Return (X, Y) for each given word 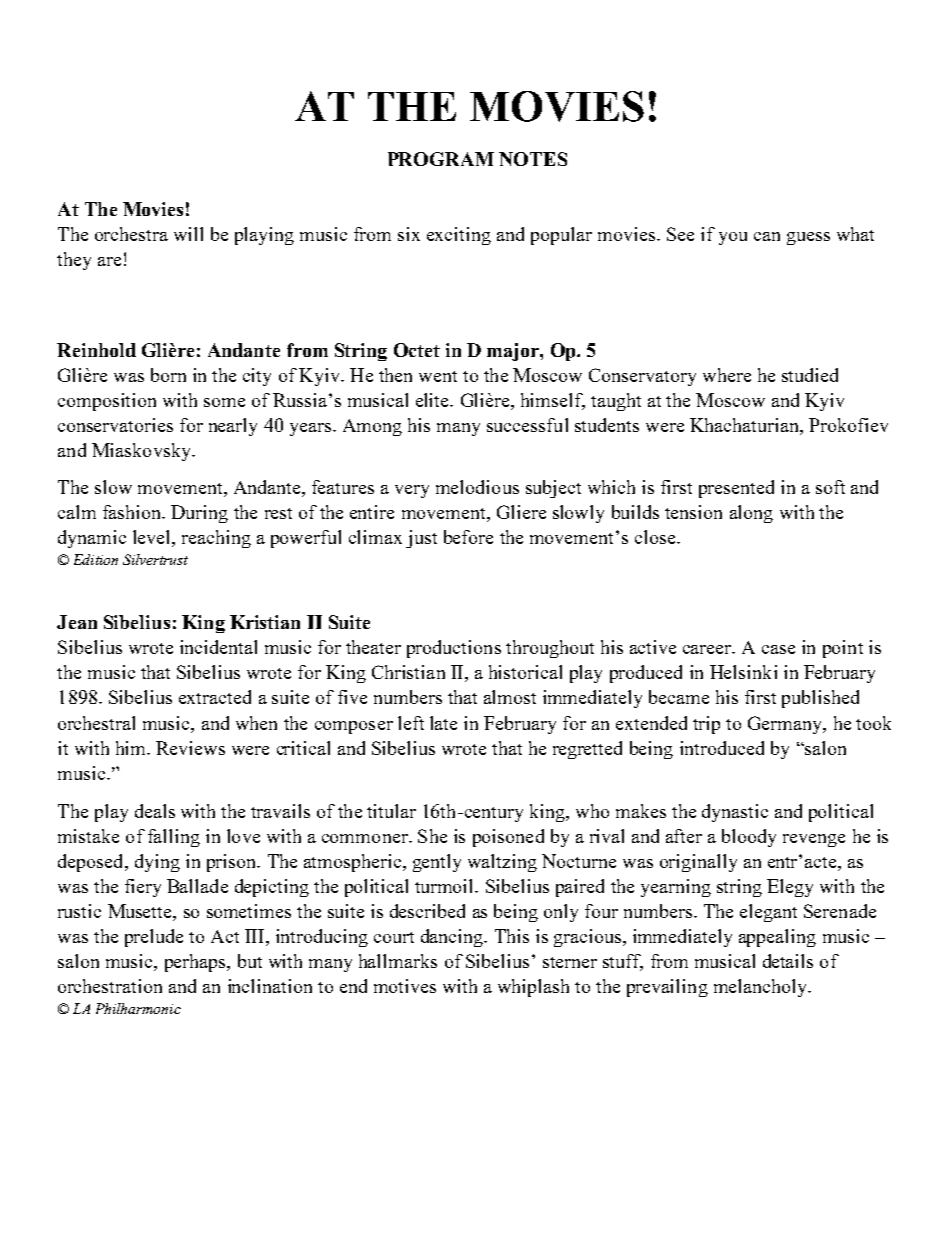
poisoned (508, 838)
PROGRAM (441, 159)
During (199, 514)
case (778, 649)
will (188, 234)
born (168, 375)
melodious (477, 487)
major (514, 352)
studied (810, 375)
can (767, 236)
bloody (749, 838)
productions (454, 649)
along (751, 514)
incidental (218, 647)
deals (155, 811)
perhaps (196, 963)
